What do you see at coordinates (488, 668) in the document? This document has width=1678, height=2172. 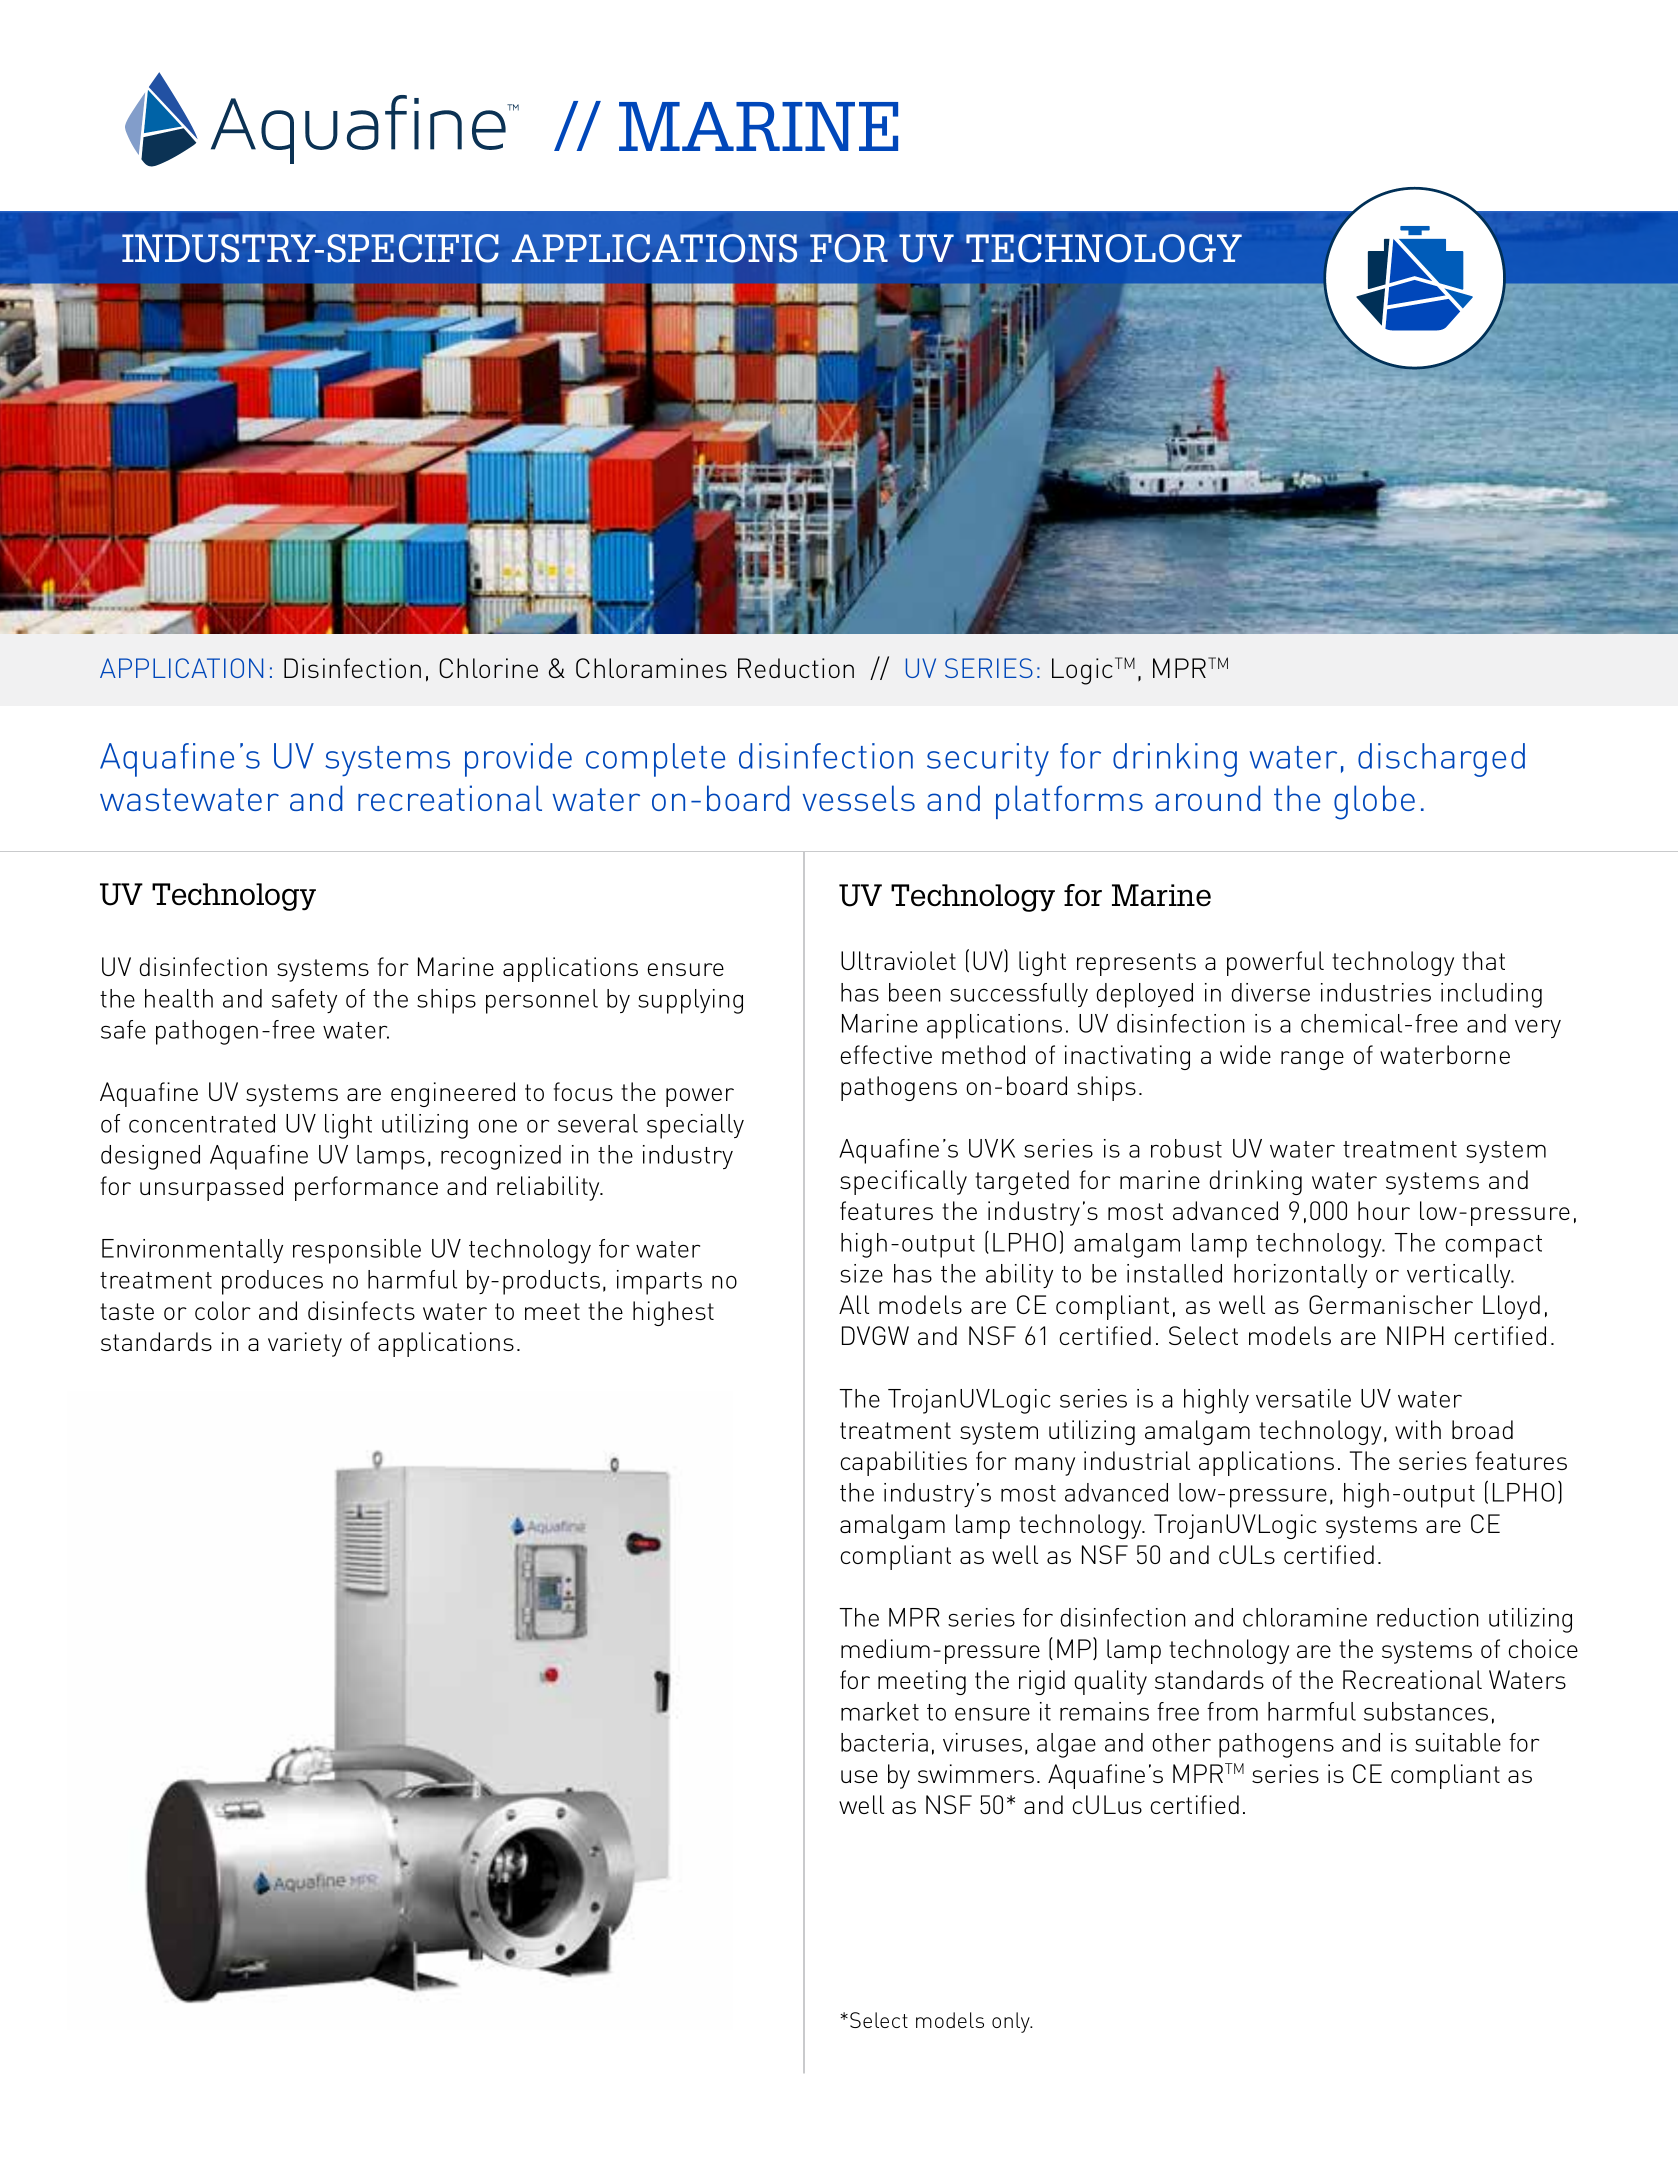 I see `Chlorine` at bounding box center [488, 668].
